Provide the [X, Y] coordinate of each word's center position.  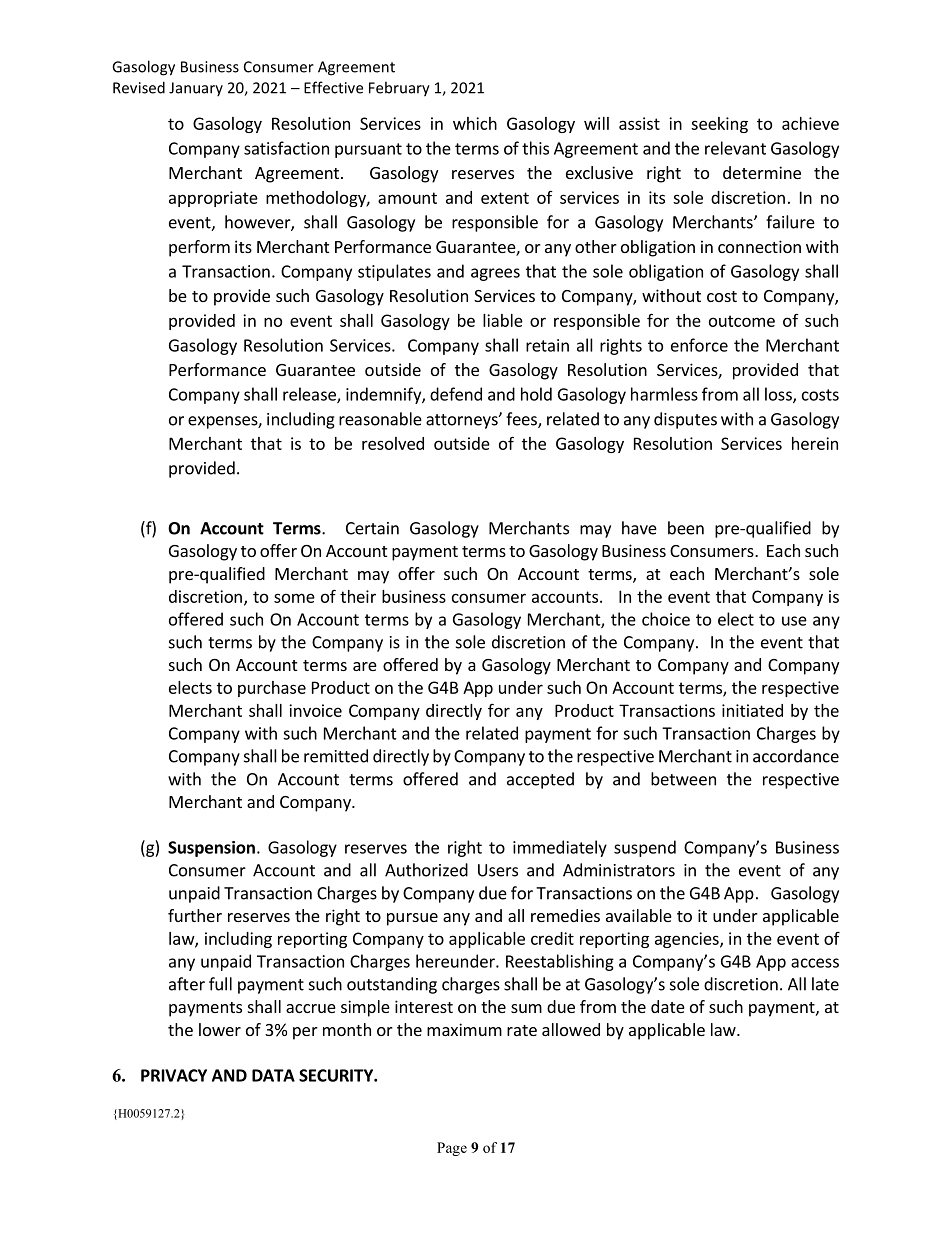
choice [666, 619]
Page [452, 1149]
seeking [719, 125]
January [196, 89]
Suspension [211, 849]
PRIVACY [174, 1075]
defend [456, 394]
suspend [645, 848]
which [475, 123]
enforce [699, 345]
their [358, 596]
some [294, 598]
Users [498, 870]
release [310, 395]
